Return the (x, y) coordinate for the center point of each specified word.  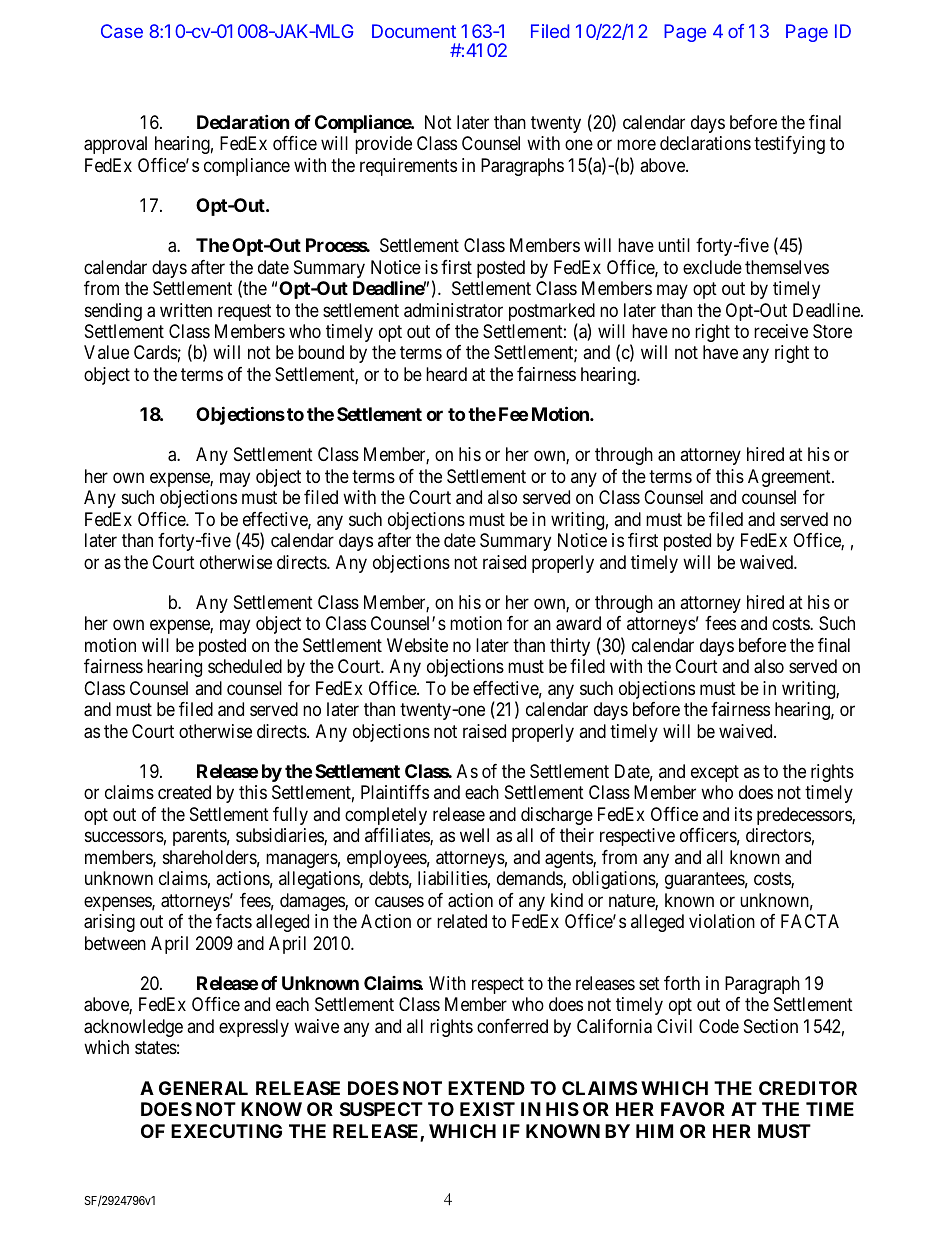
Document (414, 31)
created (184, 792)
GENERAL (203, 1088)
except (715, 773)
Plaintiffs (395, 792)
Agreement (790, 478)
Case (122, 31)
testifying (789, 145)
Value (106, 352)
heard (446, 374)
